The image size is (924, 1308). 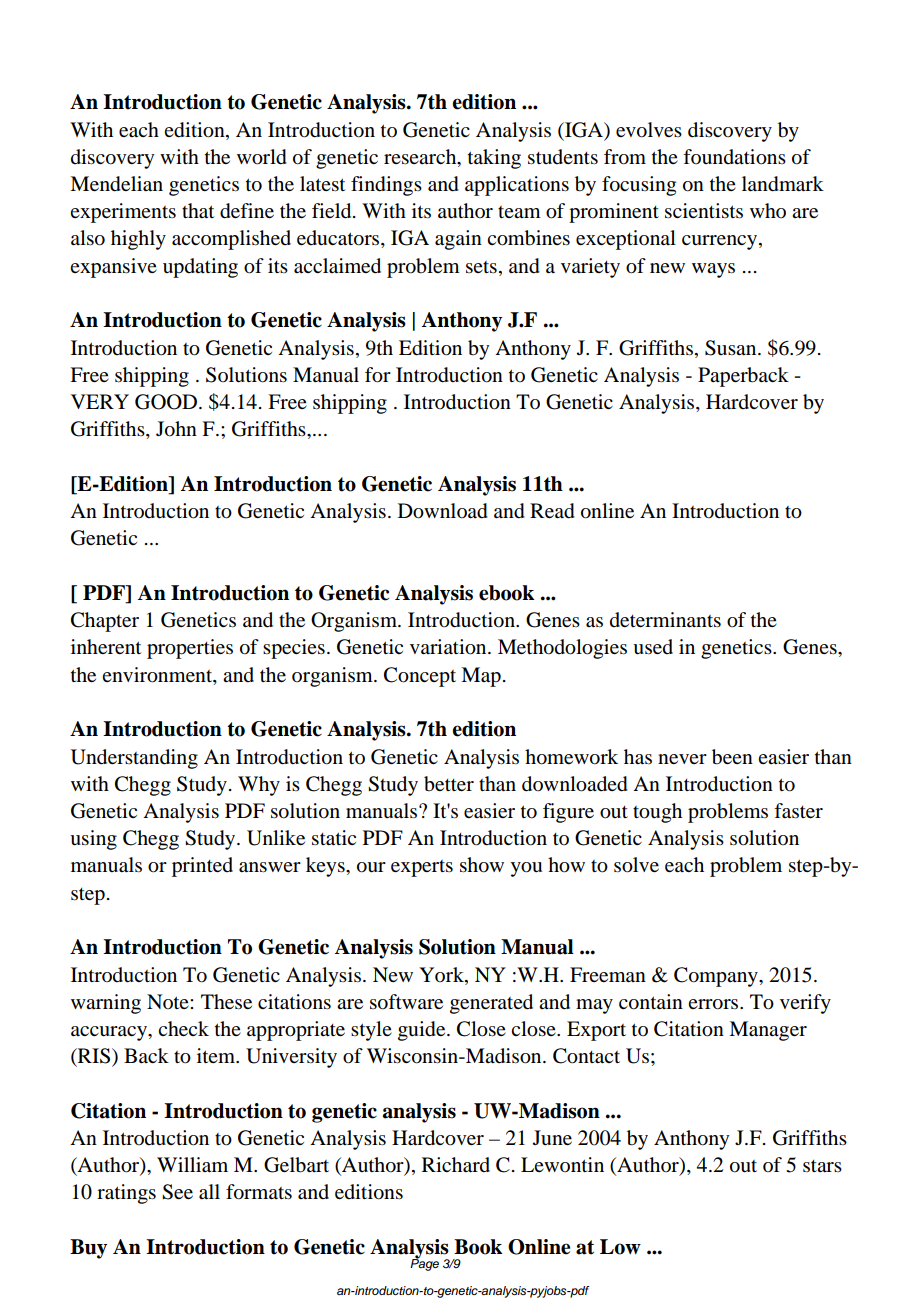 What do you see at coordinates (552, 511) in the image?
I see `Read` at bounding box center [552, 511].
